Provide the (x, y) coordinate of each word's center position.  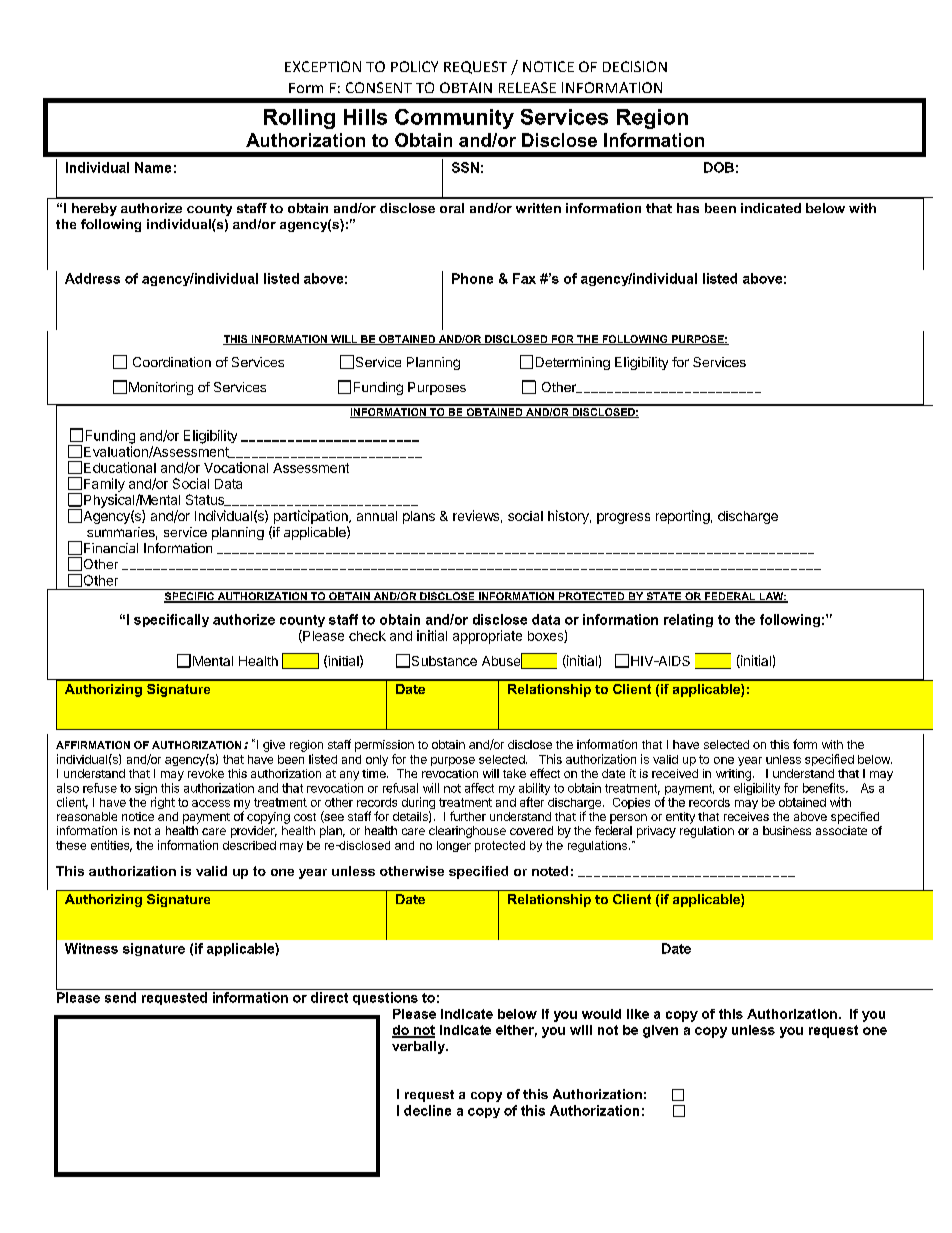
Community (454, 119)
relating (688, 620)
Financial (111, 548)
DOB (719, 167)
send (120, 997)
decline (427, 1110)
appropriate (487, 637)
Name (153, 167)
